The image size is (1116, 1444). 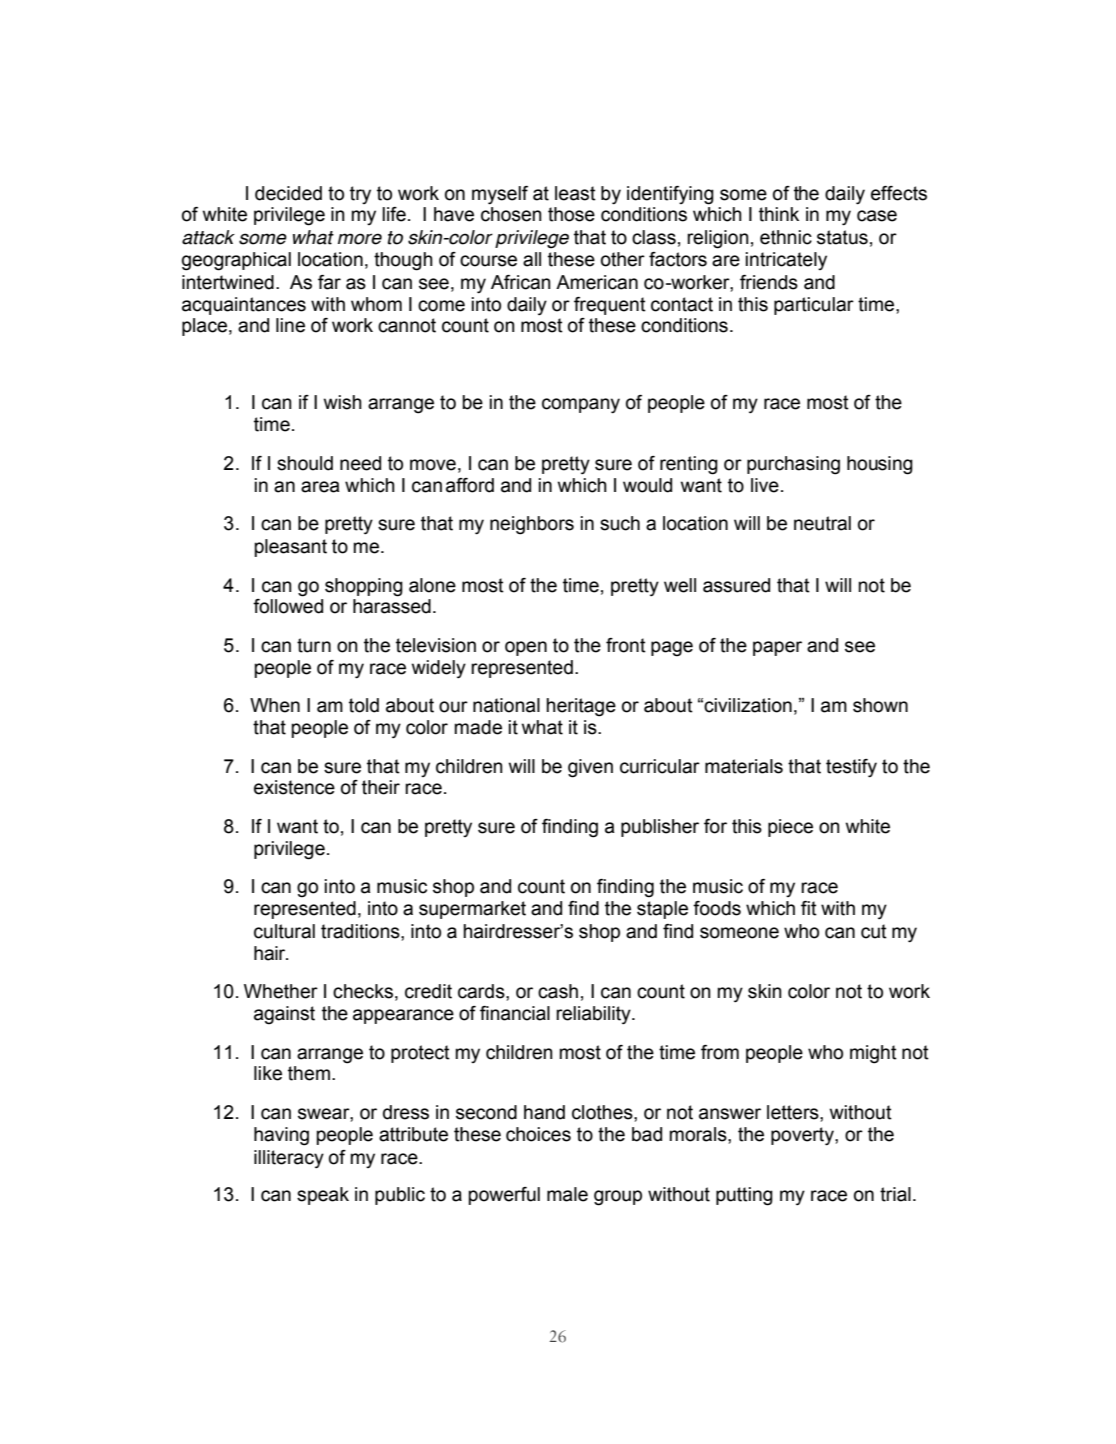 What do you see at coordinates (567, 1194) in the screenshot?
I see `male` at bounding box center [567, 1194].
